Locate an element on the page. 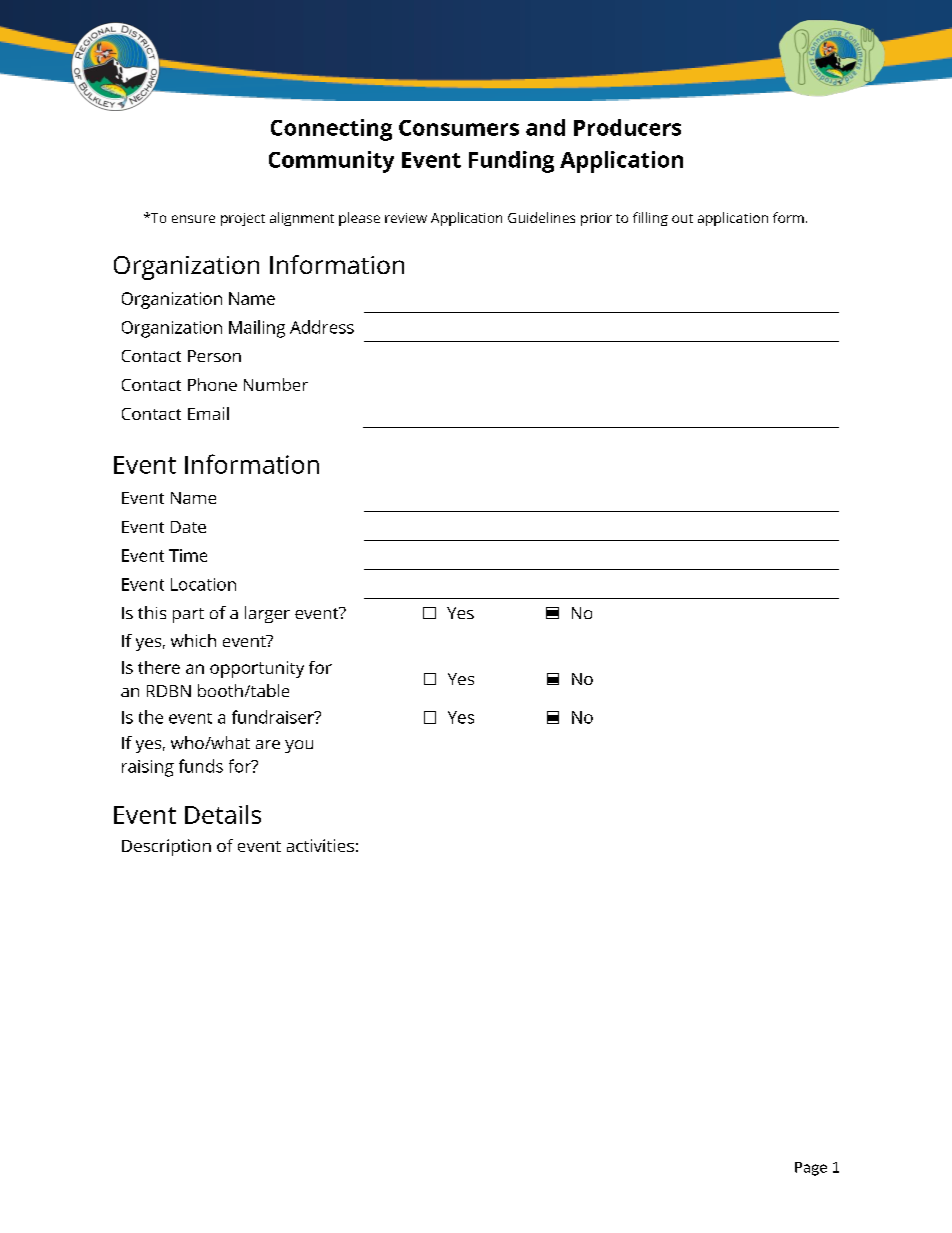 The image size is (952, 1233). you is located at coordinates (299, 746).
